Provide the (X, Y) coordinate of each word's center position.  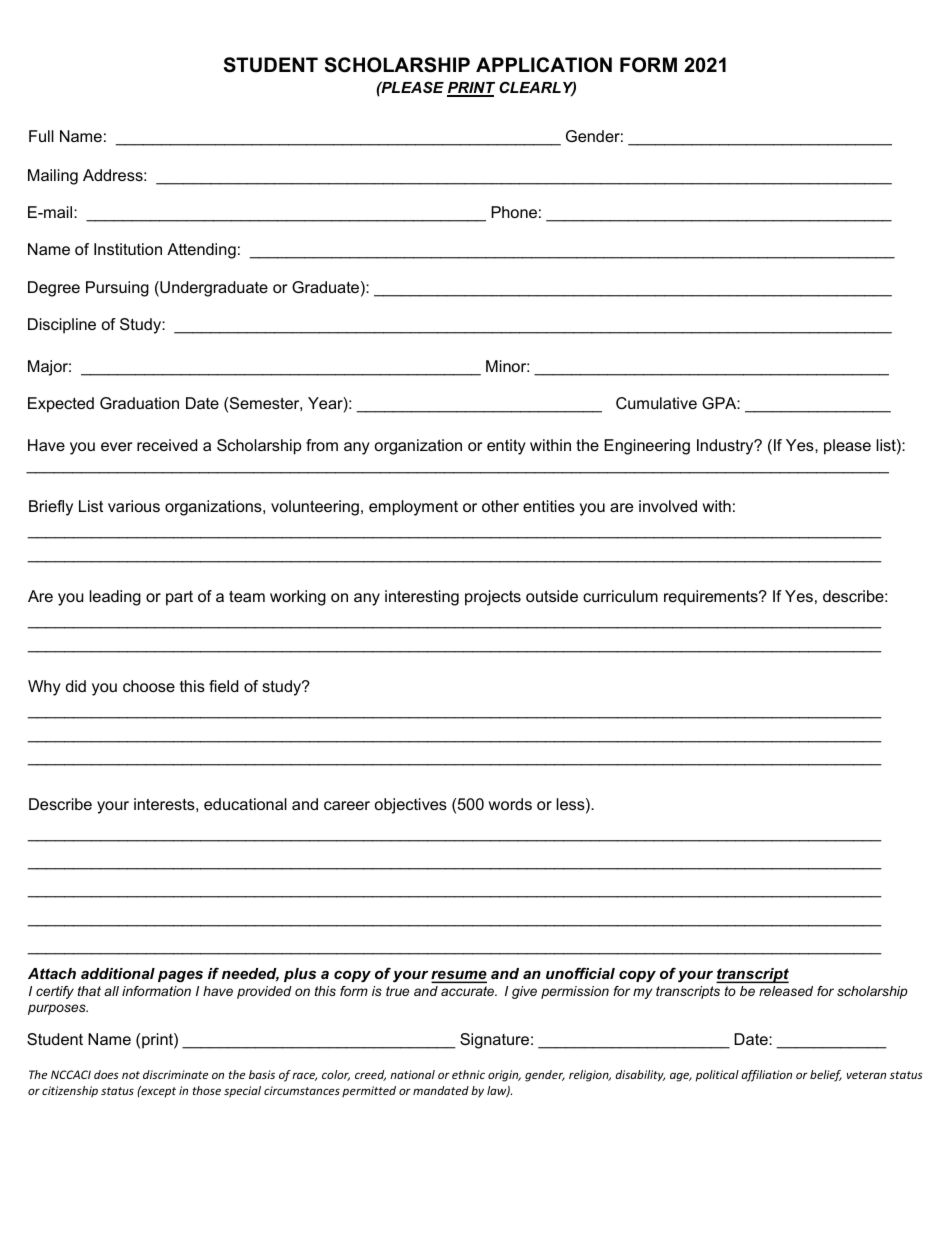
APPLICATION (544, 65)
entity (506, 447)
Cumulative (656, 403)
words (510, 804)
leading (115, 598)
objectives (411, 806)
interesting (422, 598)
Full (41, 136)
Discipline (62, 326)
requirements (712, 598)
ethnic (468, 1074)
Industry (726, 447)
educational (245, 804)
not (131, 1075)
